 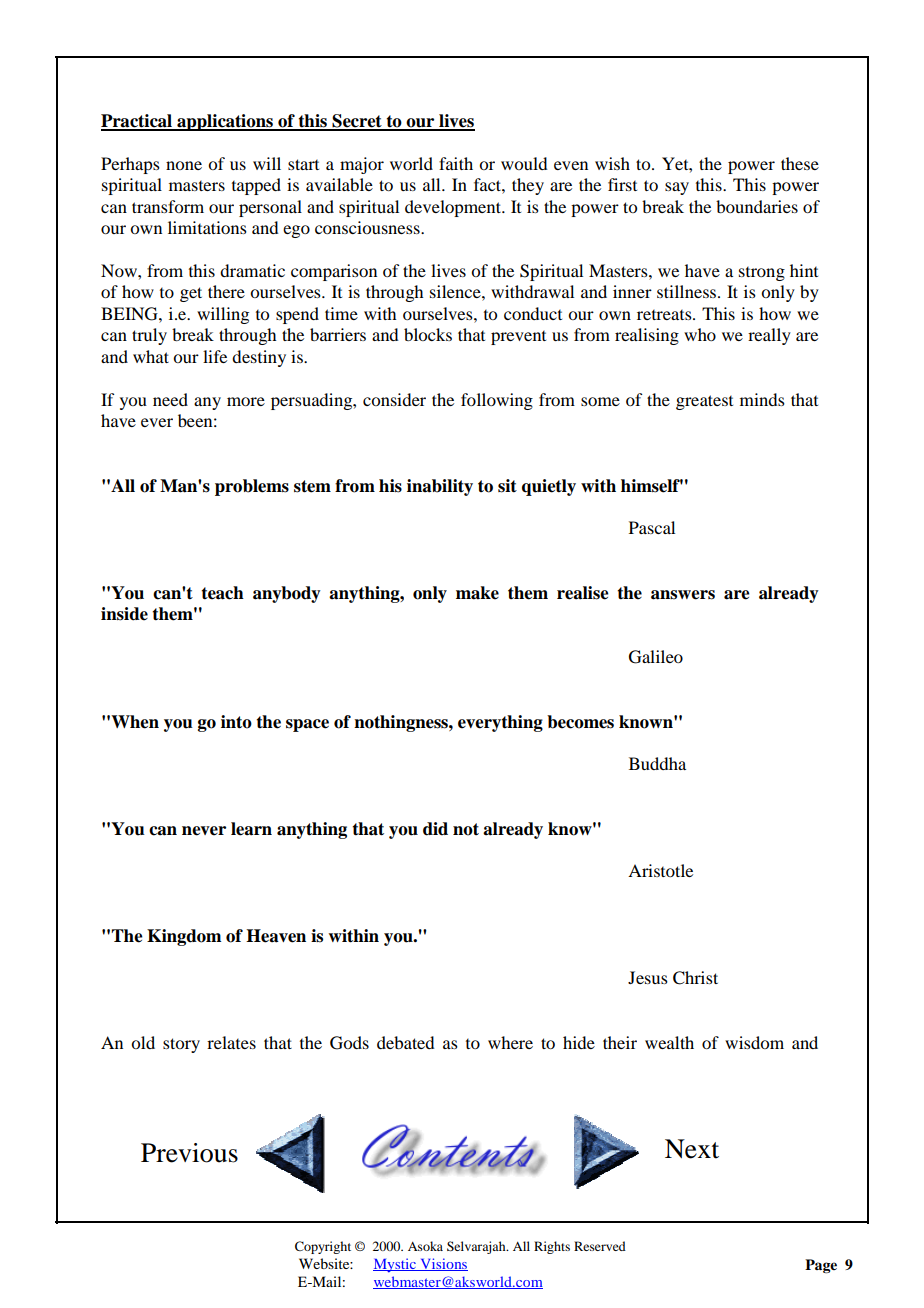 I want to click on these, so click(x=800, y=163).
